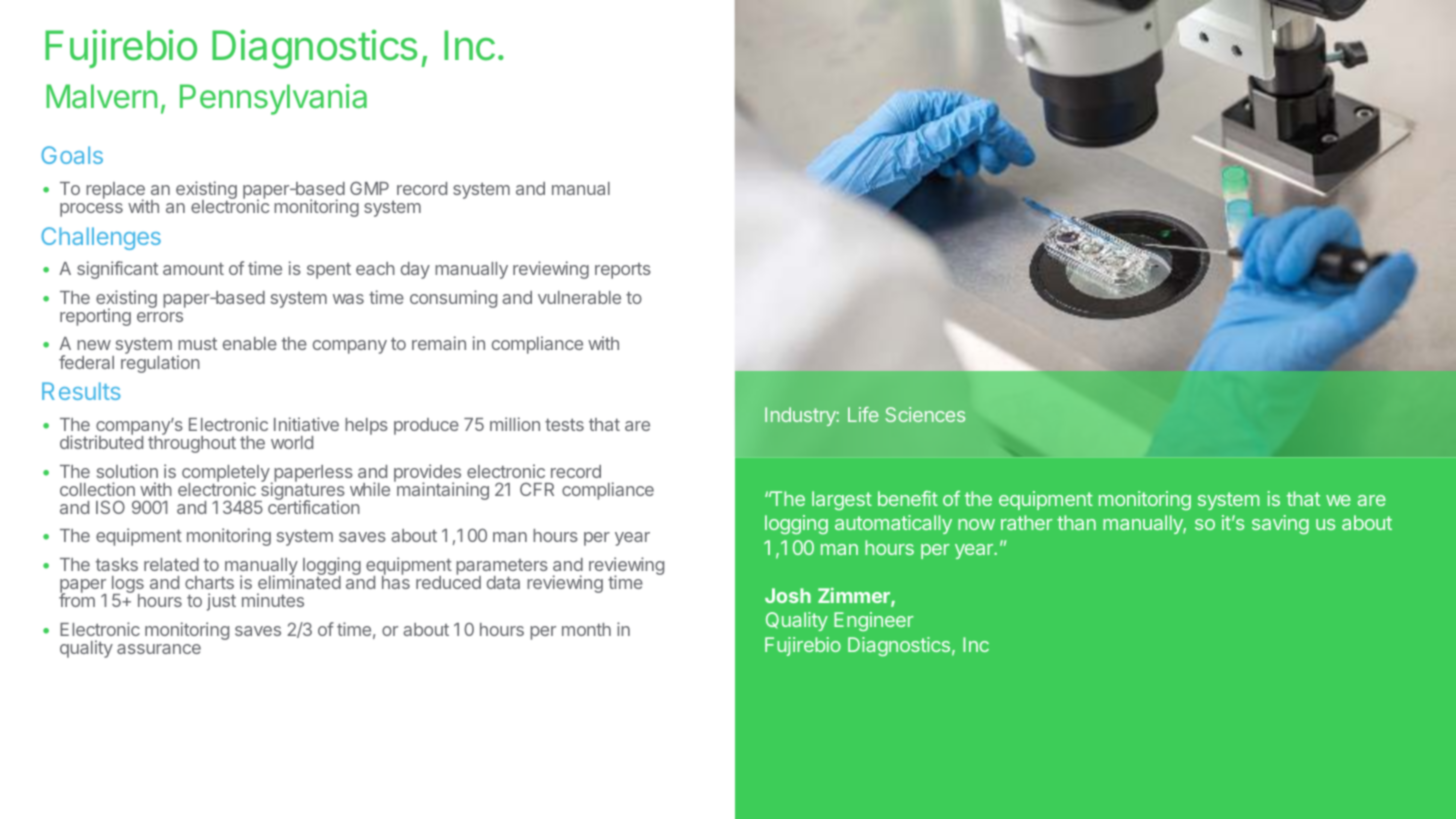 The height and width of the screenshot is (819, 1456). What do you see at coordinates (273, 99) in the screenshot?
I see `Pennsylvania` at bounding box center [273, 99].
